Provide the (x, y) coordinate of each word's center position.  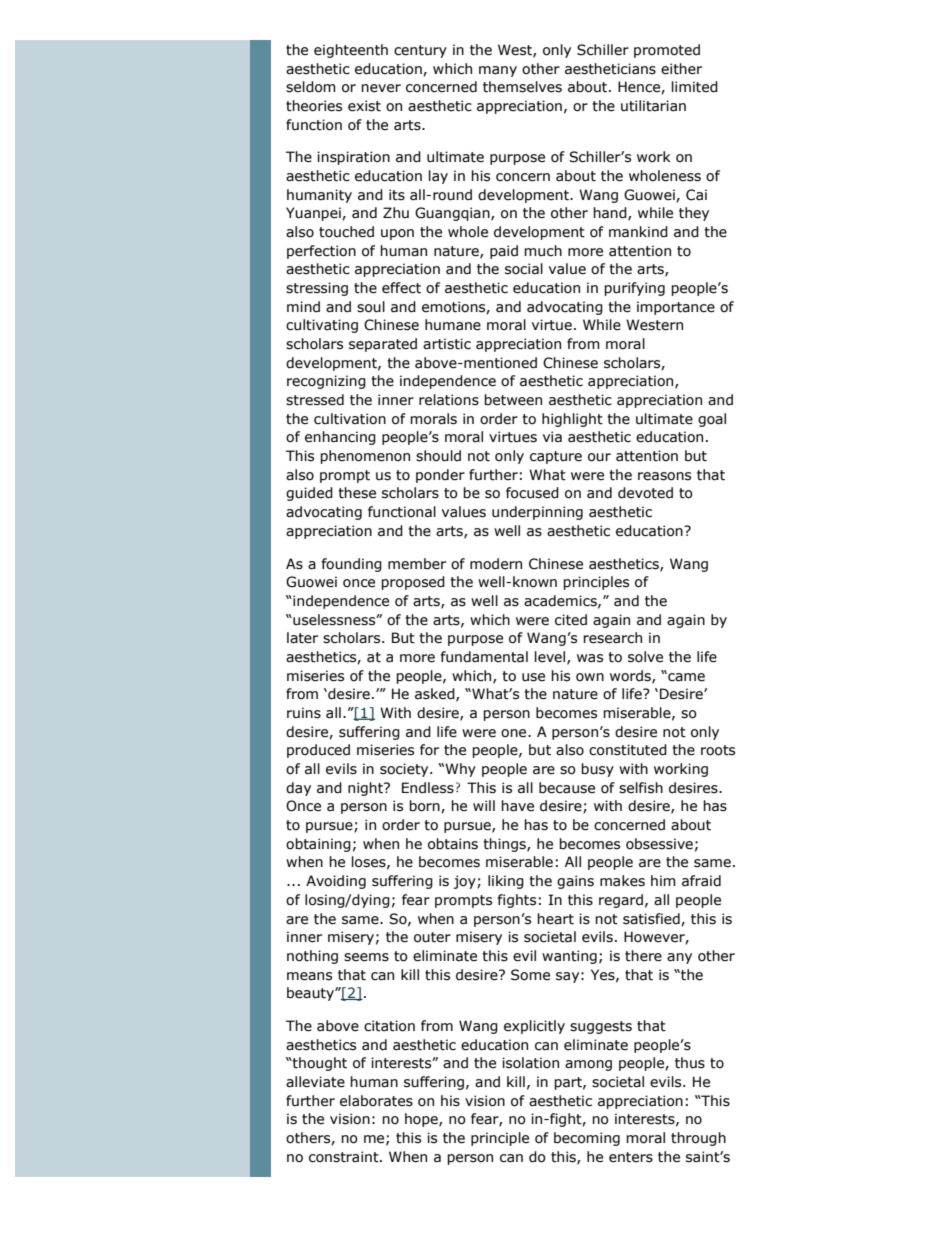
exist (364, 106)
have (517, 806)
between (513, 400)
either (681, 69)
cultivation (350, 419)
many (498, 71)
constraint (345, 1157)
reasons (664, 476)
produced (318, 751)
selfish (641, 788)
